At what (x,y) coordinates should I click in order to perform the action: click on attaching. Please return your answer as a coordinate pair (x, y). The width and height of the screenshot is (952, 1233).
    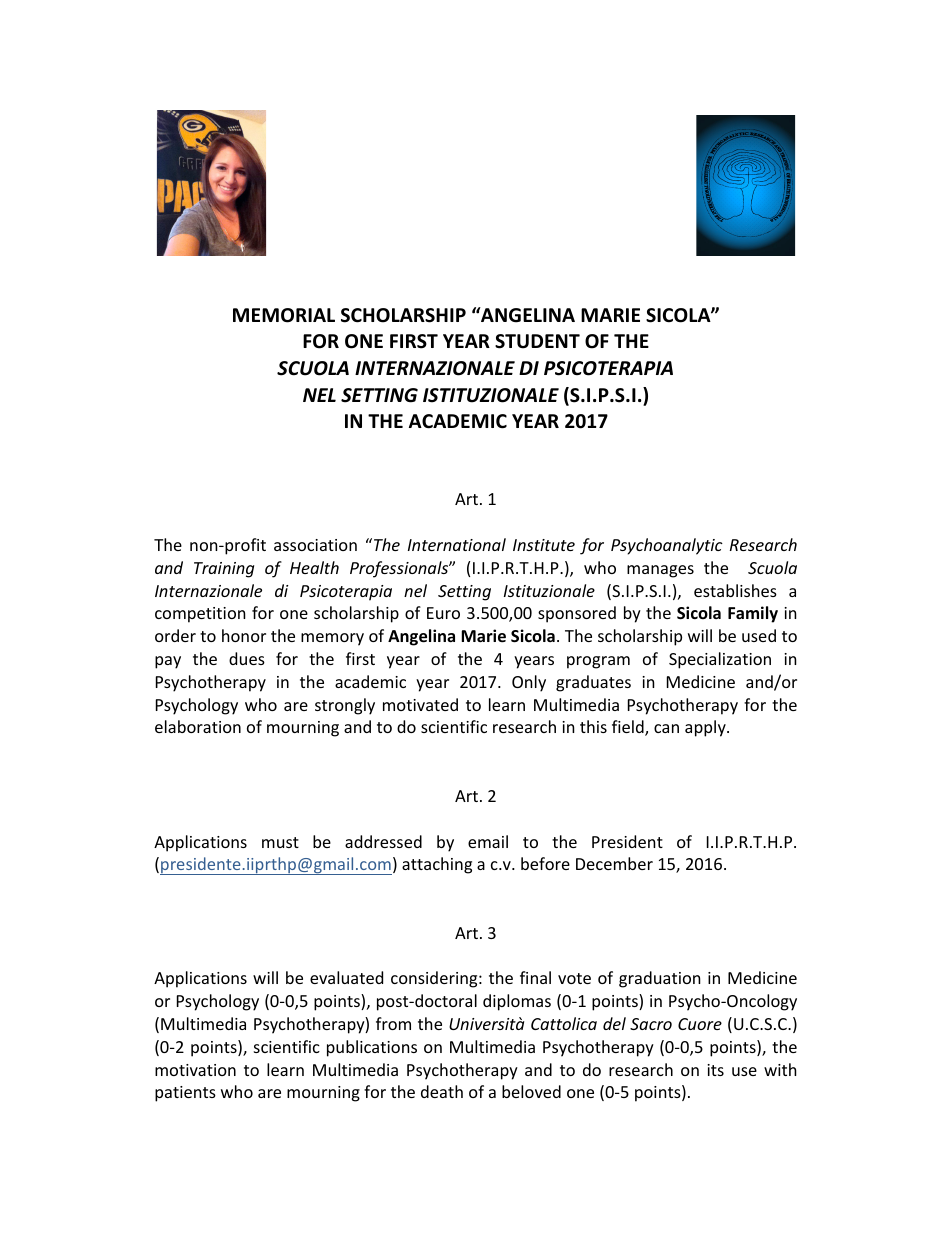
    Looking at the image, I should click on (437, 865).
